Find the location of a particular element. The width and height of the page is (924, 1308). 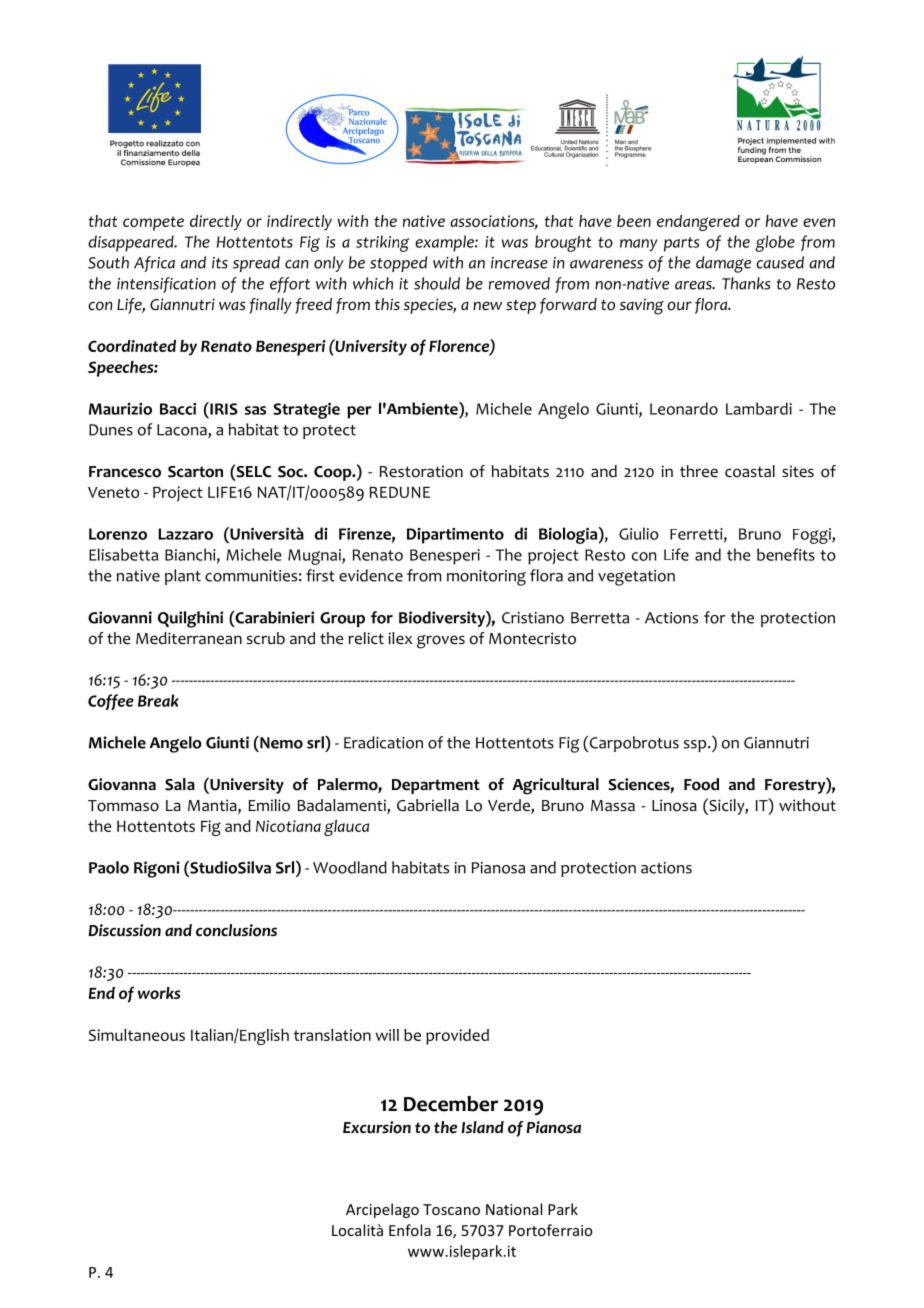

plant is located at coordinates (183, 577).
